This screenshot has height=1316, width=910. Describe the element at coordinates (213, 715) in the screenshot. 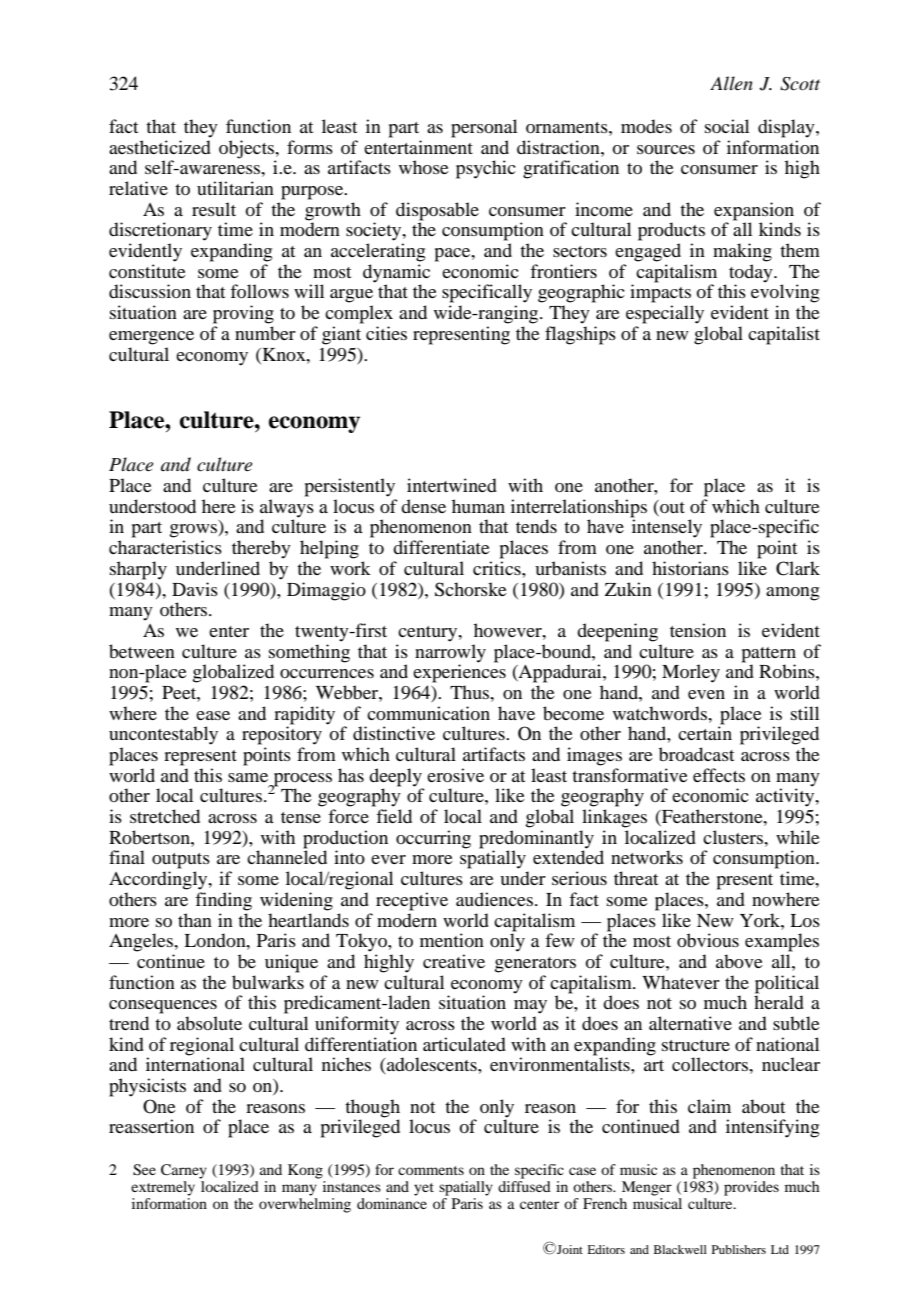

I see `ease` at that location.
